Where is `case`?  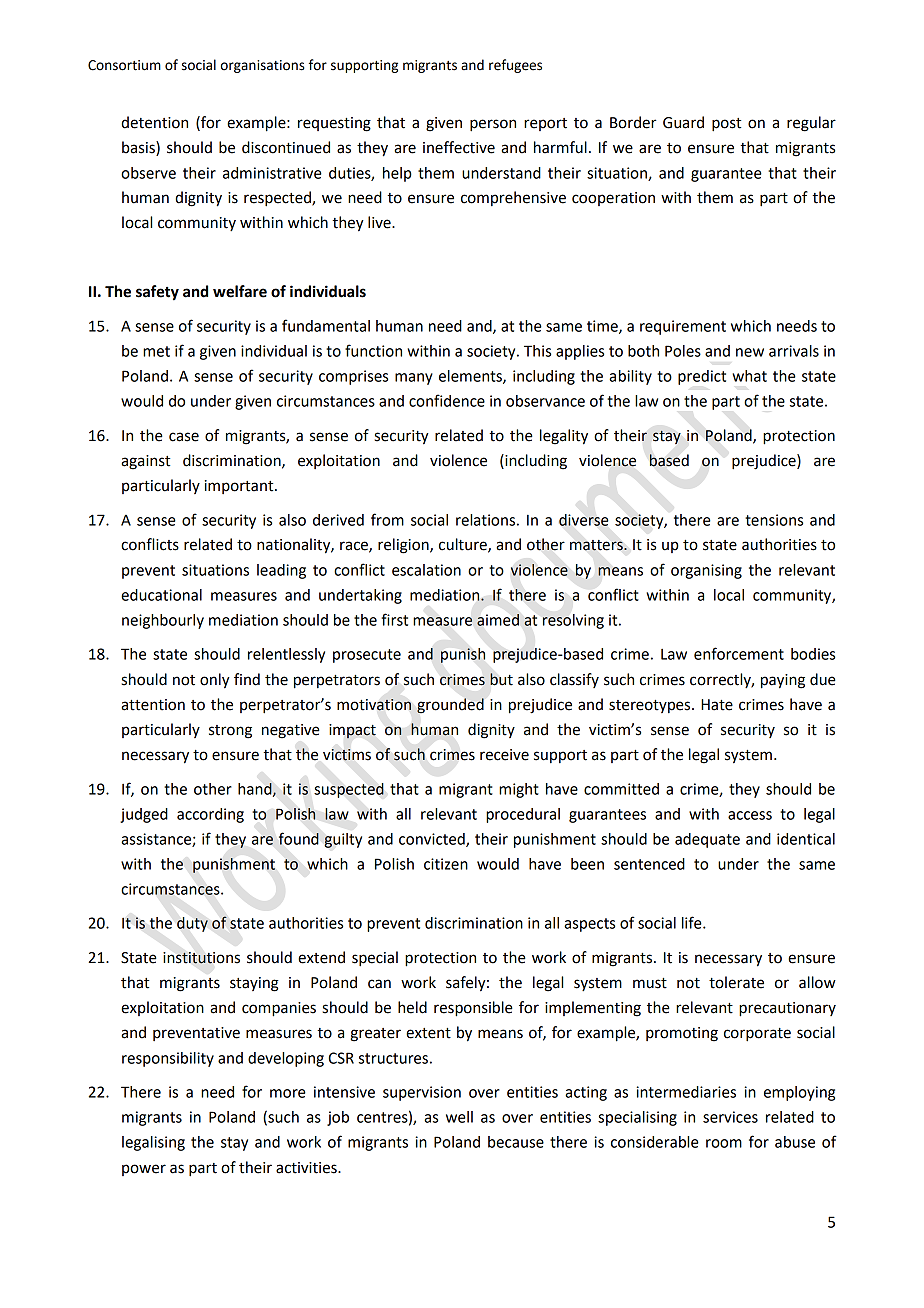 case is located at coordinates (184, 437).
